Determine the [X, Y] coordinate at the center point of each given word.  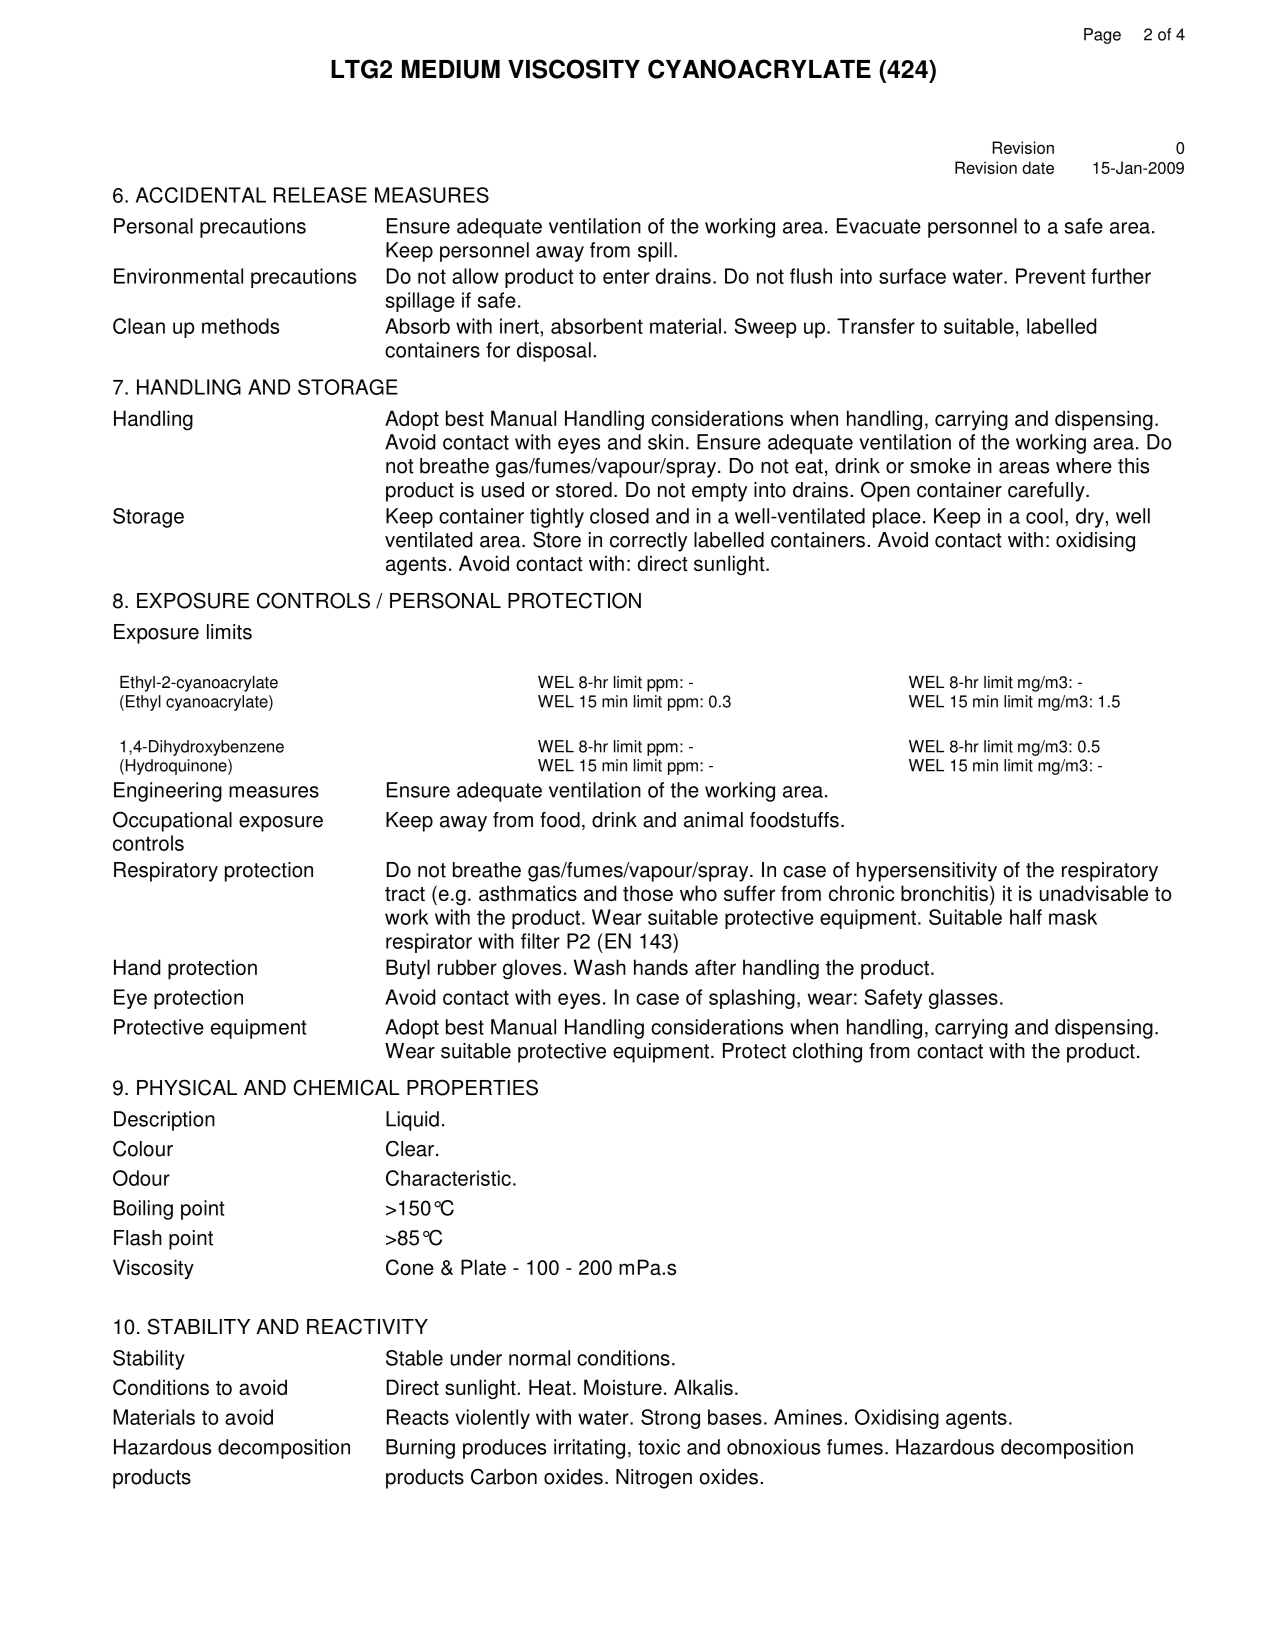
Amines [808, 1417]
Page [1102, 36]
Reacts [418, 1417]
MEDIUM [451, 69]
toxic [659, 1447]
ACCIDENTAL [201, 195]
